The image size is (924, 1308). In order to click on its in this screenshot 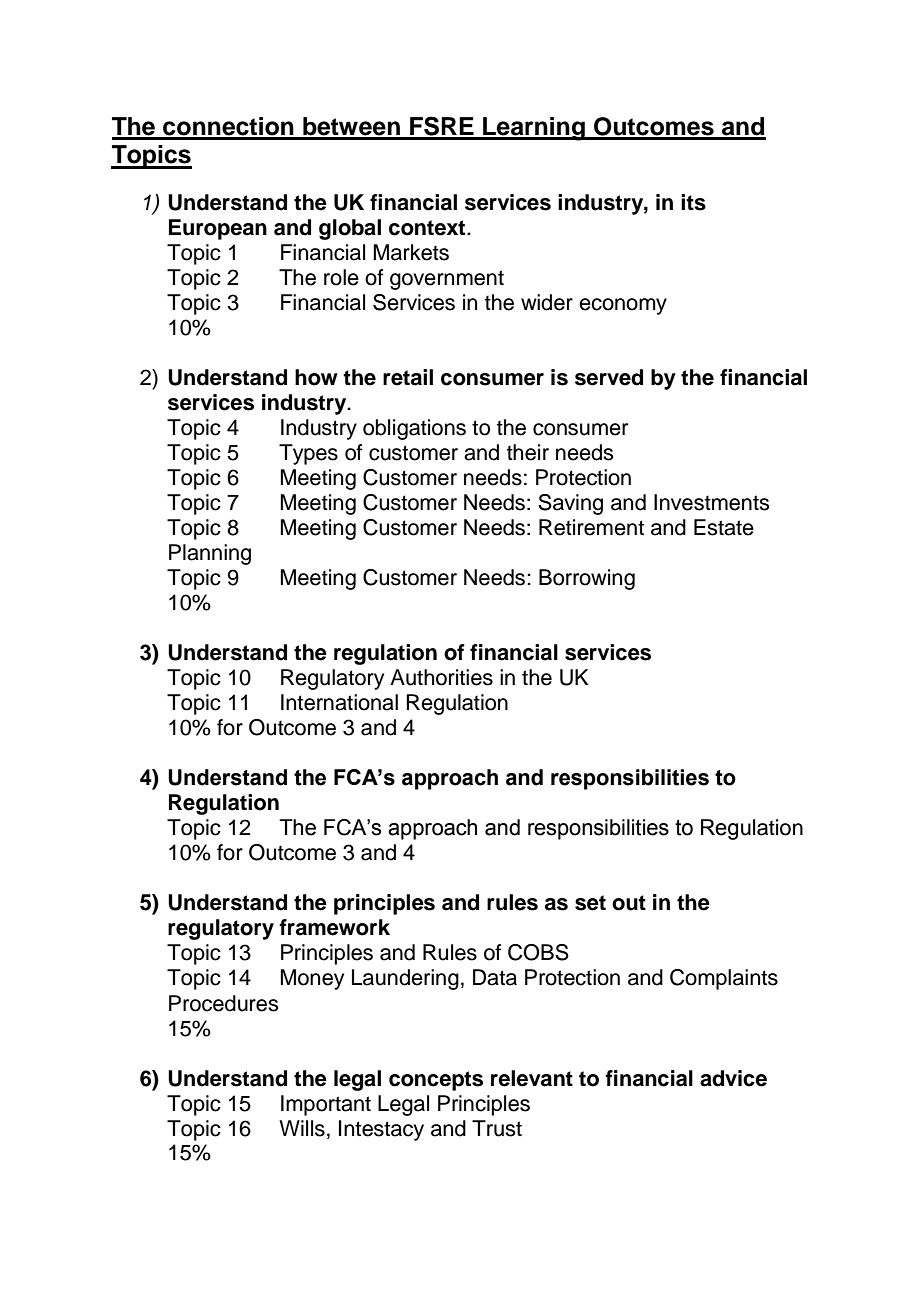, I will do `click(693, 202)`.
